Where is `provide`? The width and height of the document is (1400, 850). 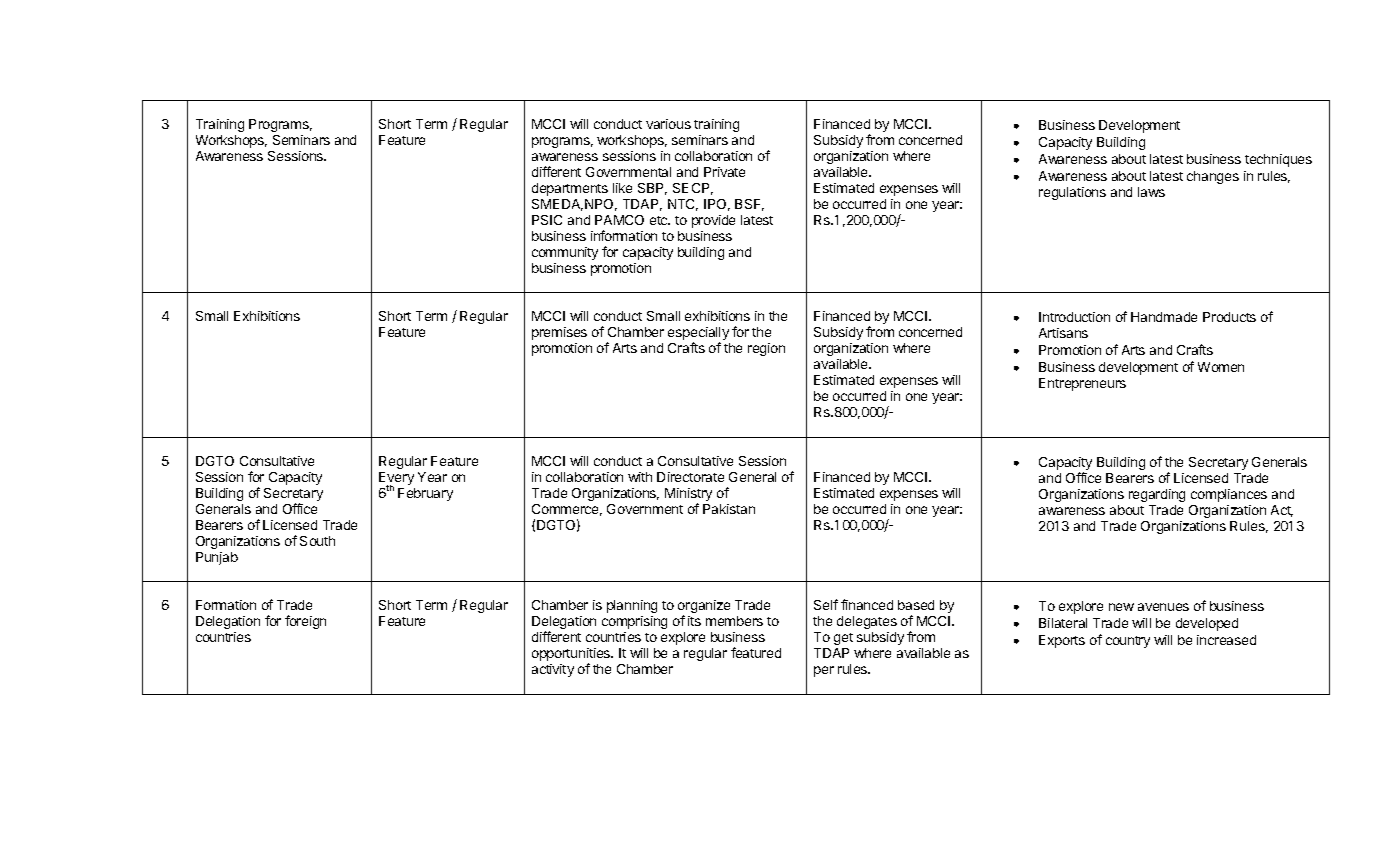 provide is located at coordinates (713, 221).
